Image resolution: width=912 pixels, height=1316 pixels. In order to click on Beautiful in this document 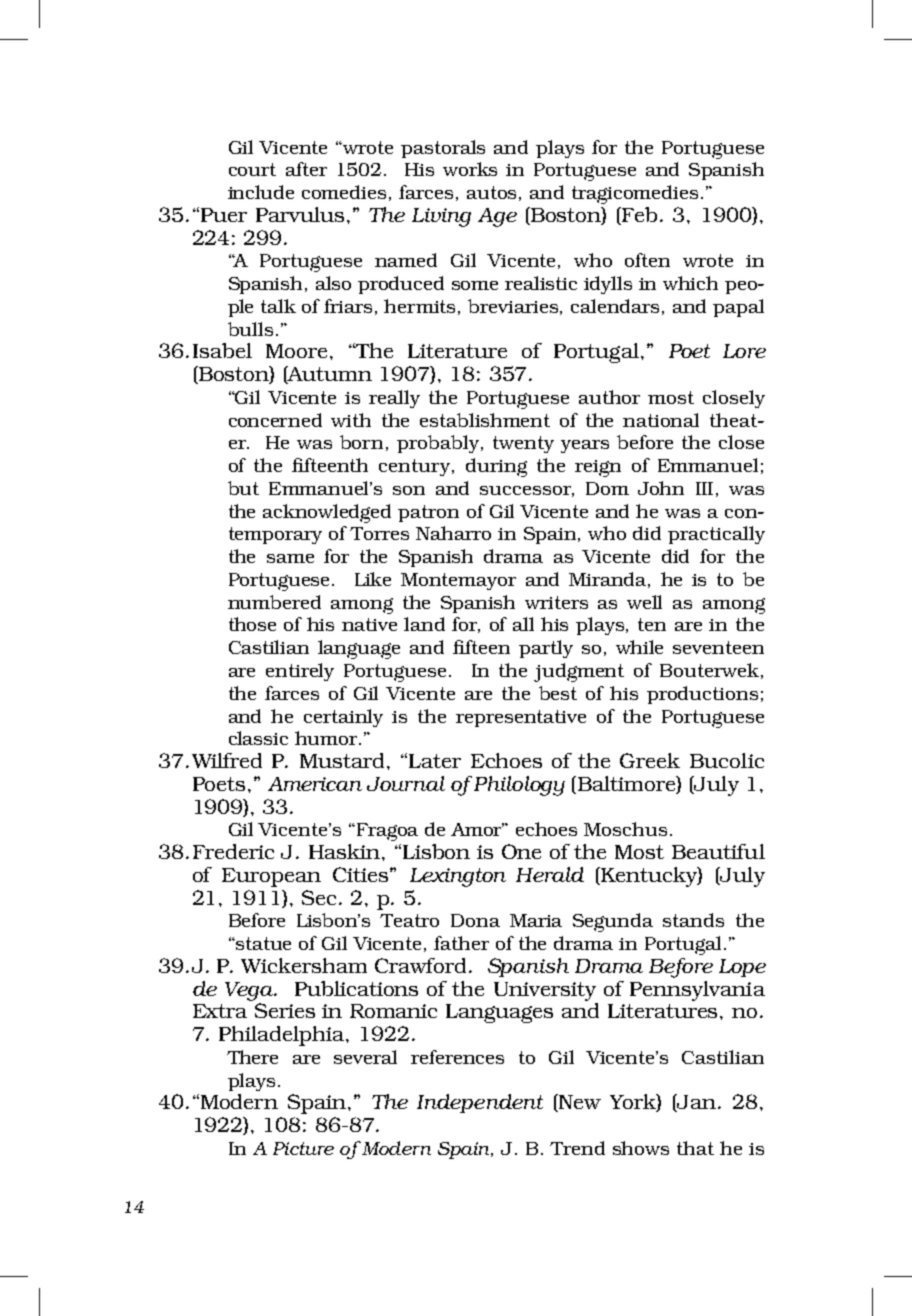, I will do `click(718, 851)`.
